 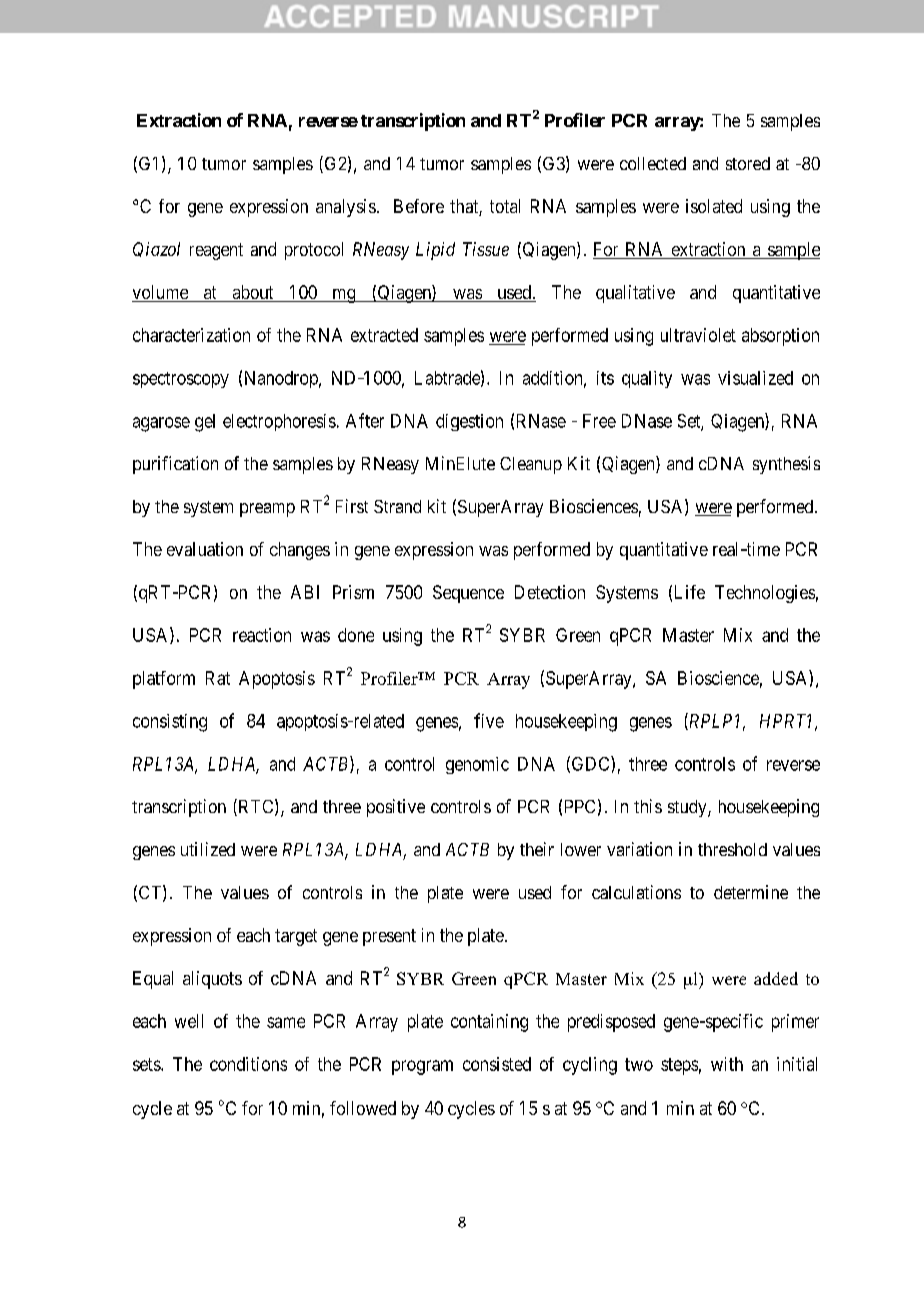 I want to click on reagent, so click(x=216, y=251).
